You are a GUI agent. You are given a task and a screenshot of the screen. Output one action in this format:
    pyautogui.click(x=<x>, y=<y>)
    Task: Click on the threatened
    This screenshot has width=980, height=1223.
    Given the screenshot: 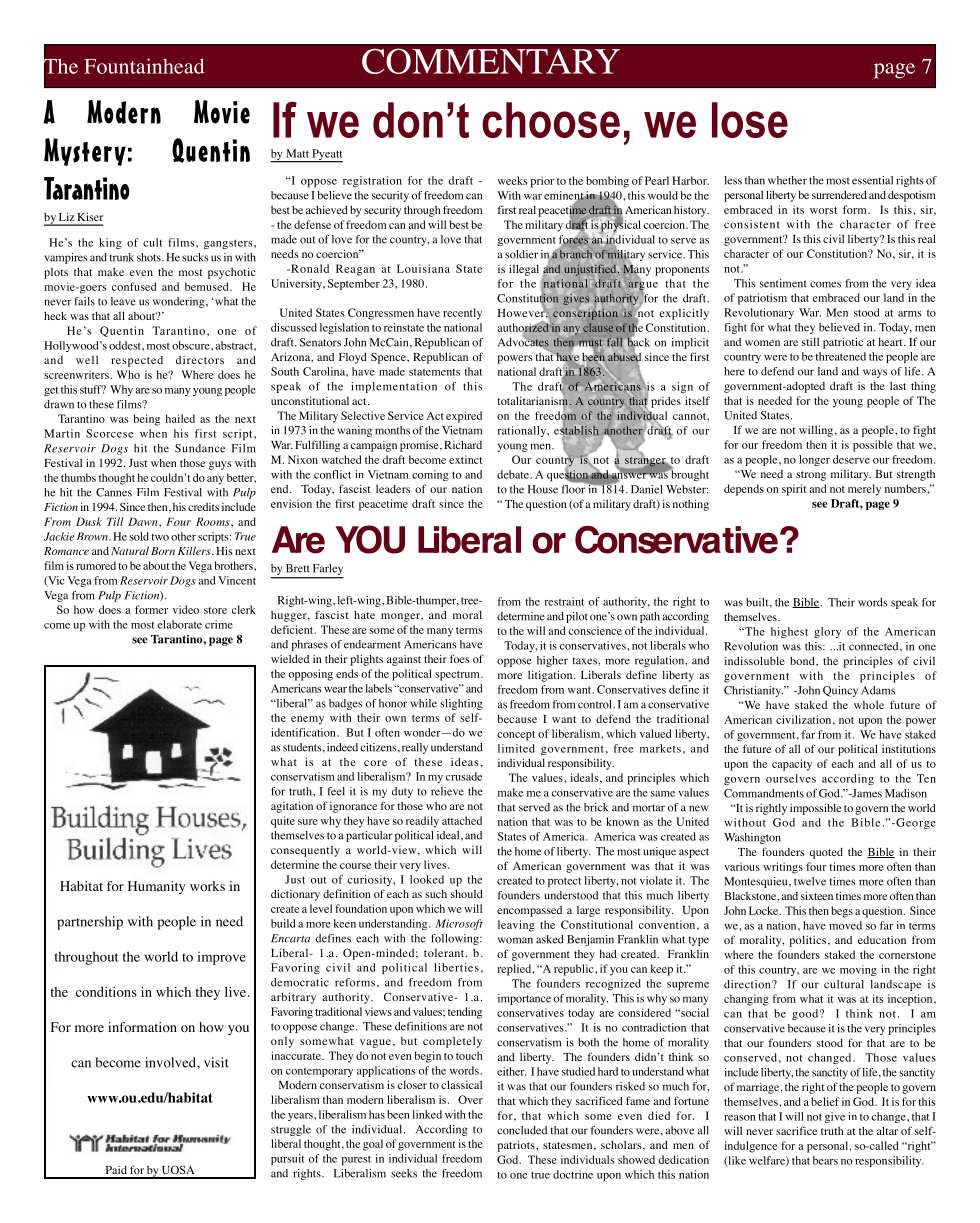 What is the action you would take?
    pyautogui.click(x=840, y=356)
